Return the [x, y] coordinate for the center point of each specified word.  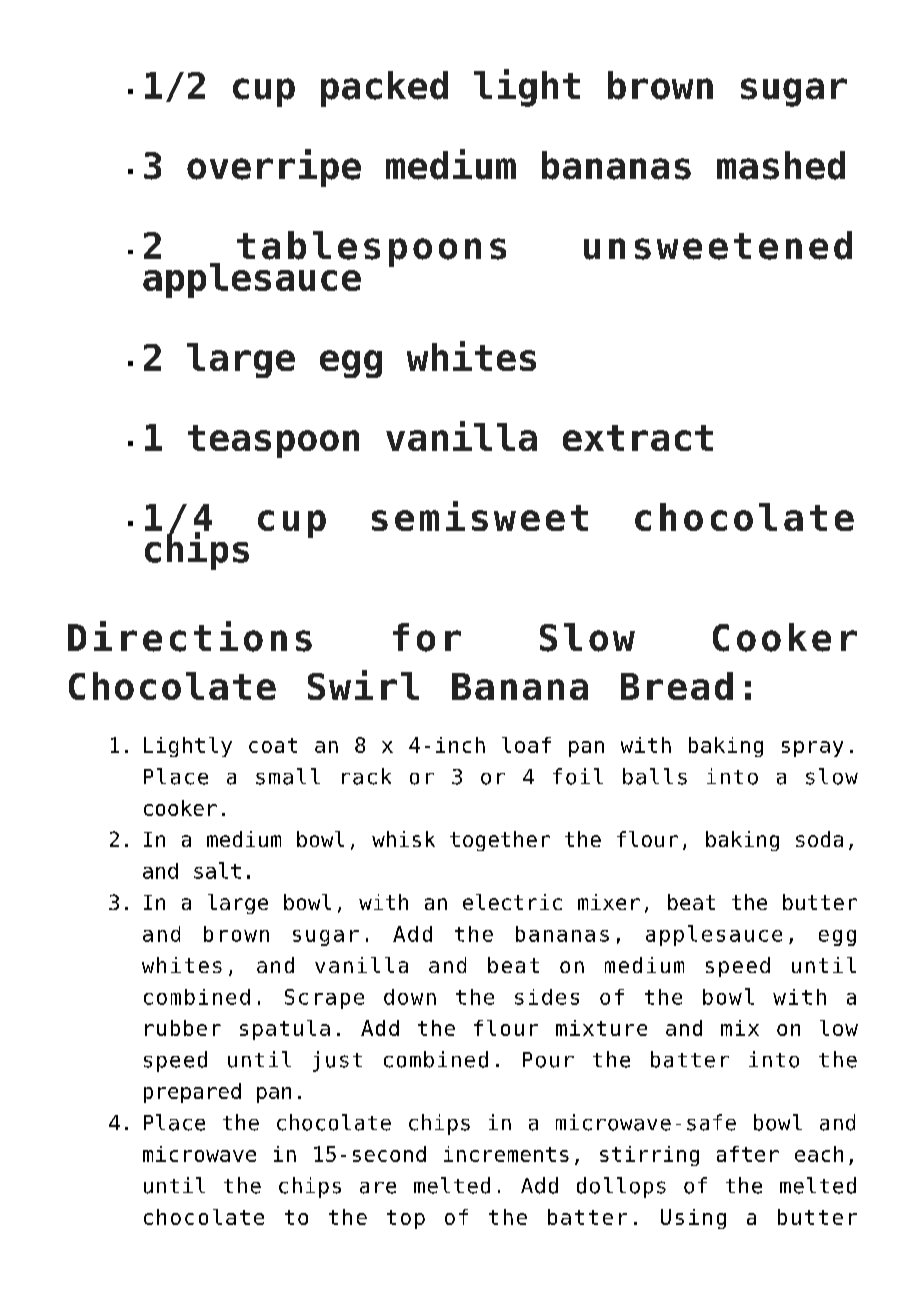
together [500, 841]
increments [506, 1154]
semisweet [480, 516]
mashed [781, 165]
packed [384, 89]
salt [217, 870]
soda [819, 839]
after [748, 1154]
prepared [192, 1093]
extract [638, 438]
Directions [190, 636]
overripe [274, 168]
